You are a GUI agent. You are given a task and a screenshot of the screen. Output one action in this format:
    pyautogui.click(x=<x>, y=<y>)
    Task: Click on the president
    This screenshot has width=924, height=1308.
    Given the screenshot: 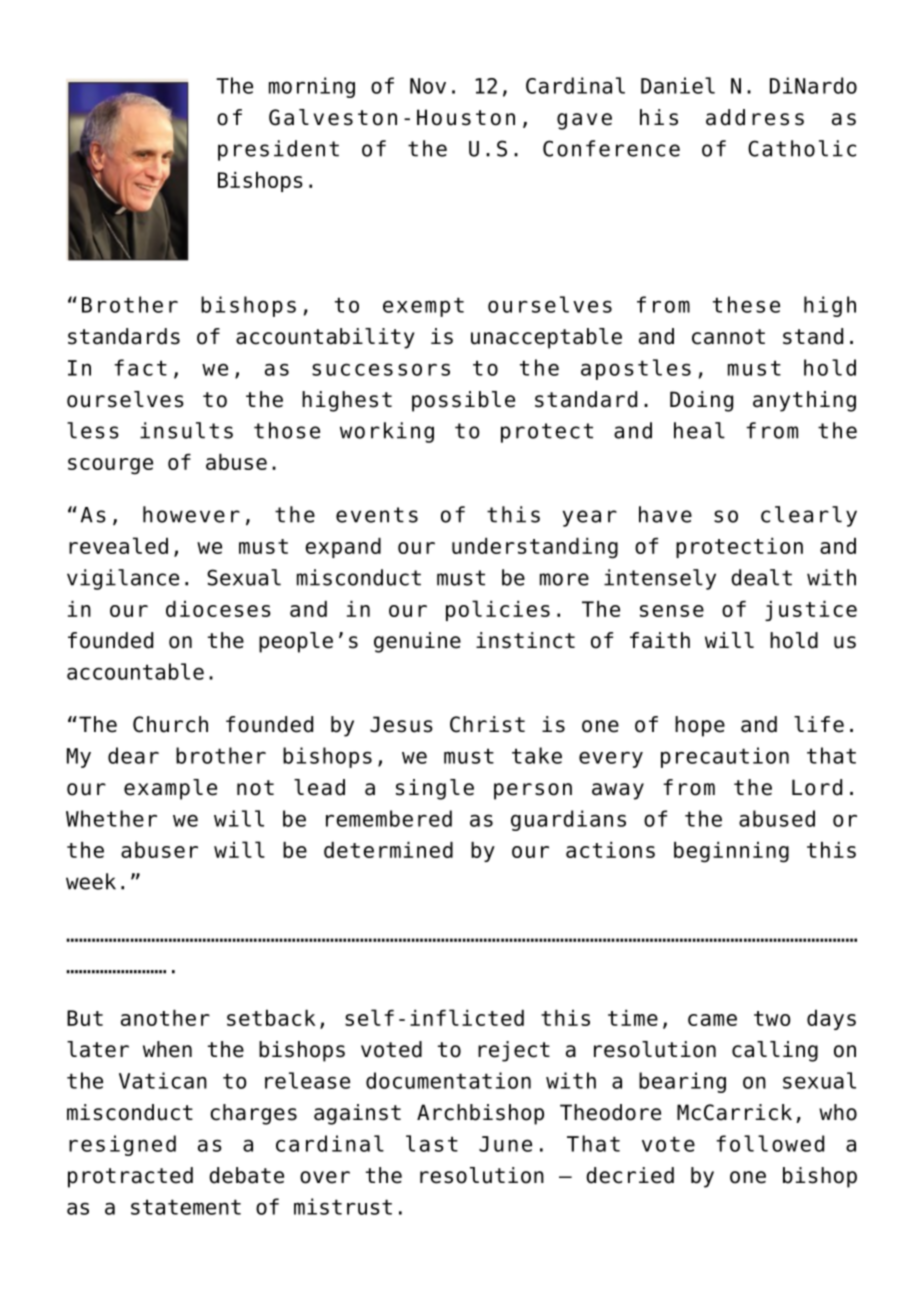 What is the action you would take?
    pyautogui.click(x=278, y=150)
